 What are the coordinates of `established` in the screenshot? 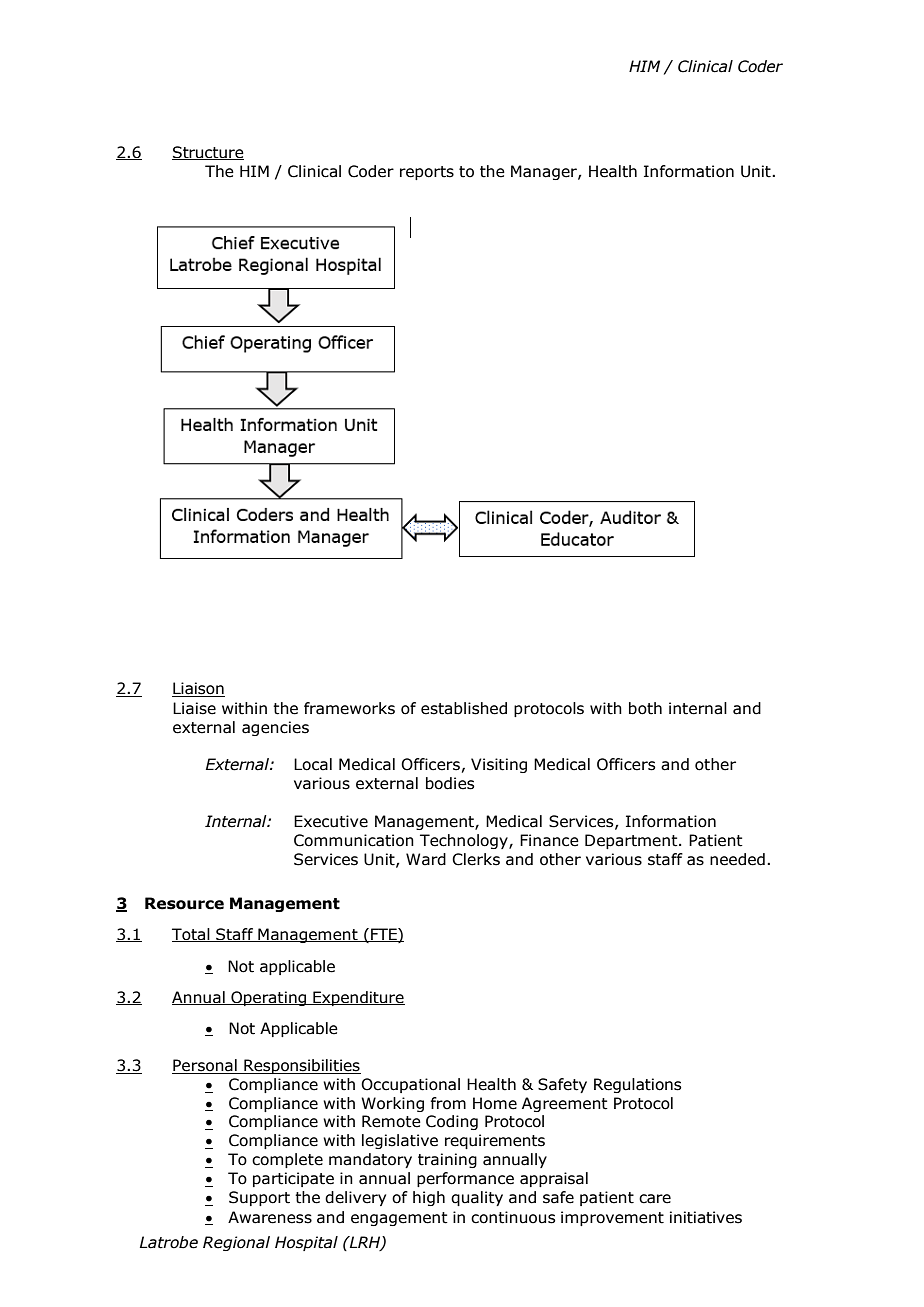 It's located at (464, 708).
